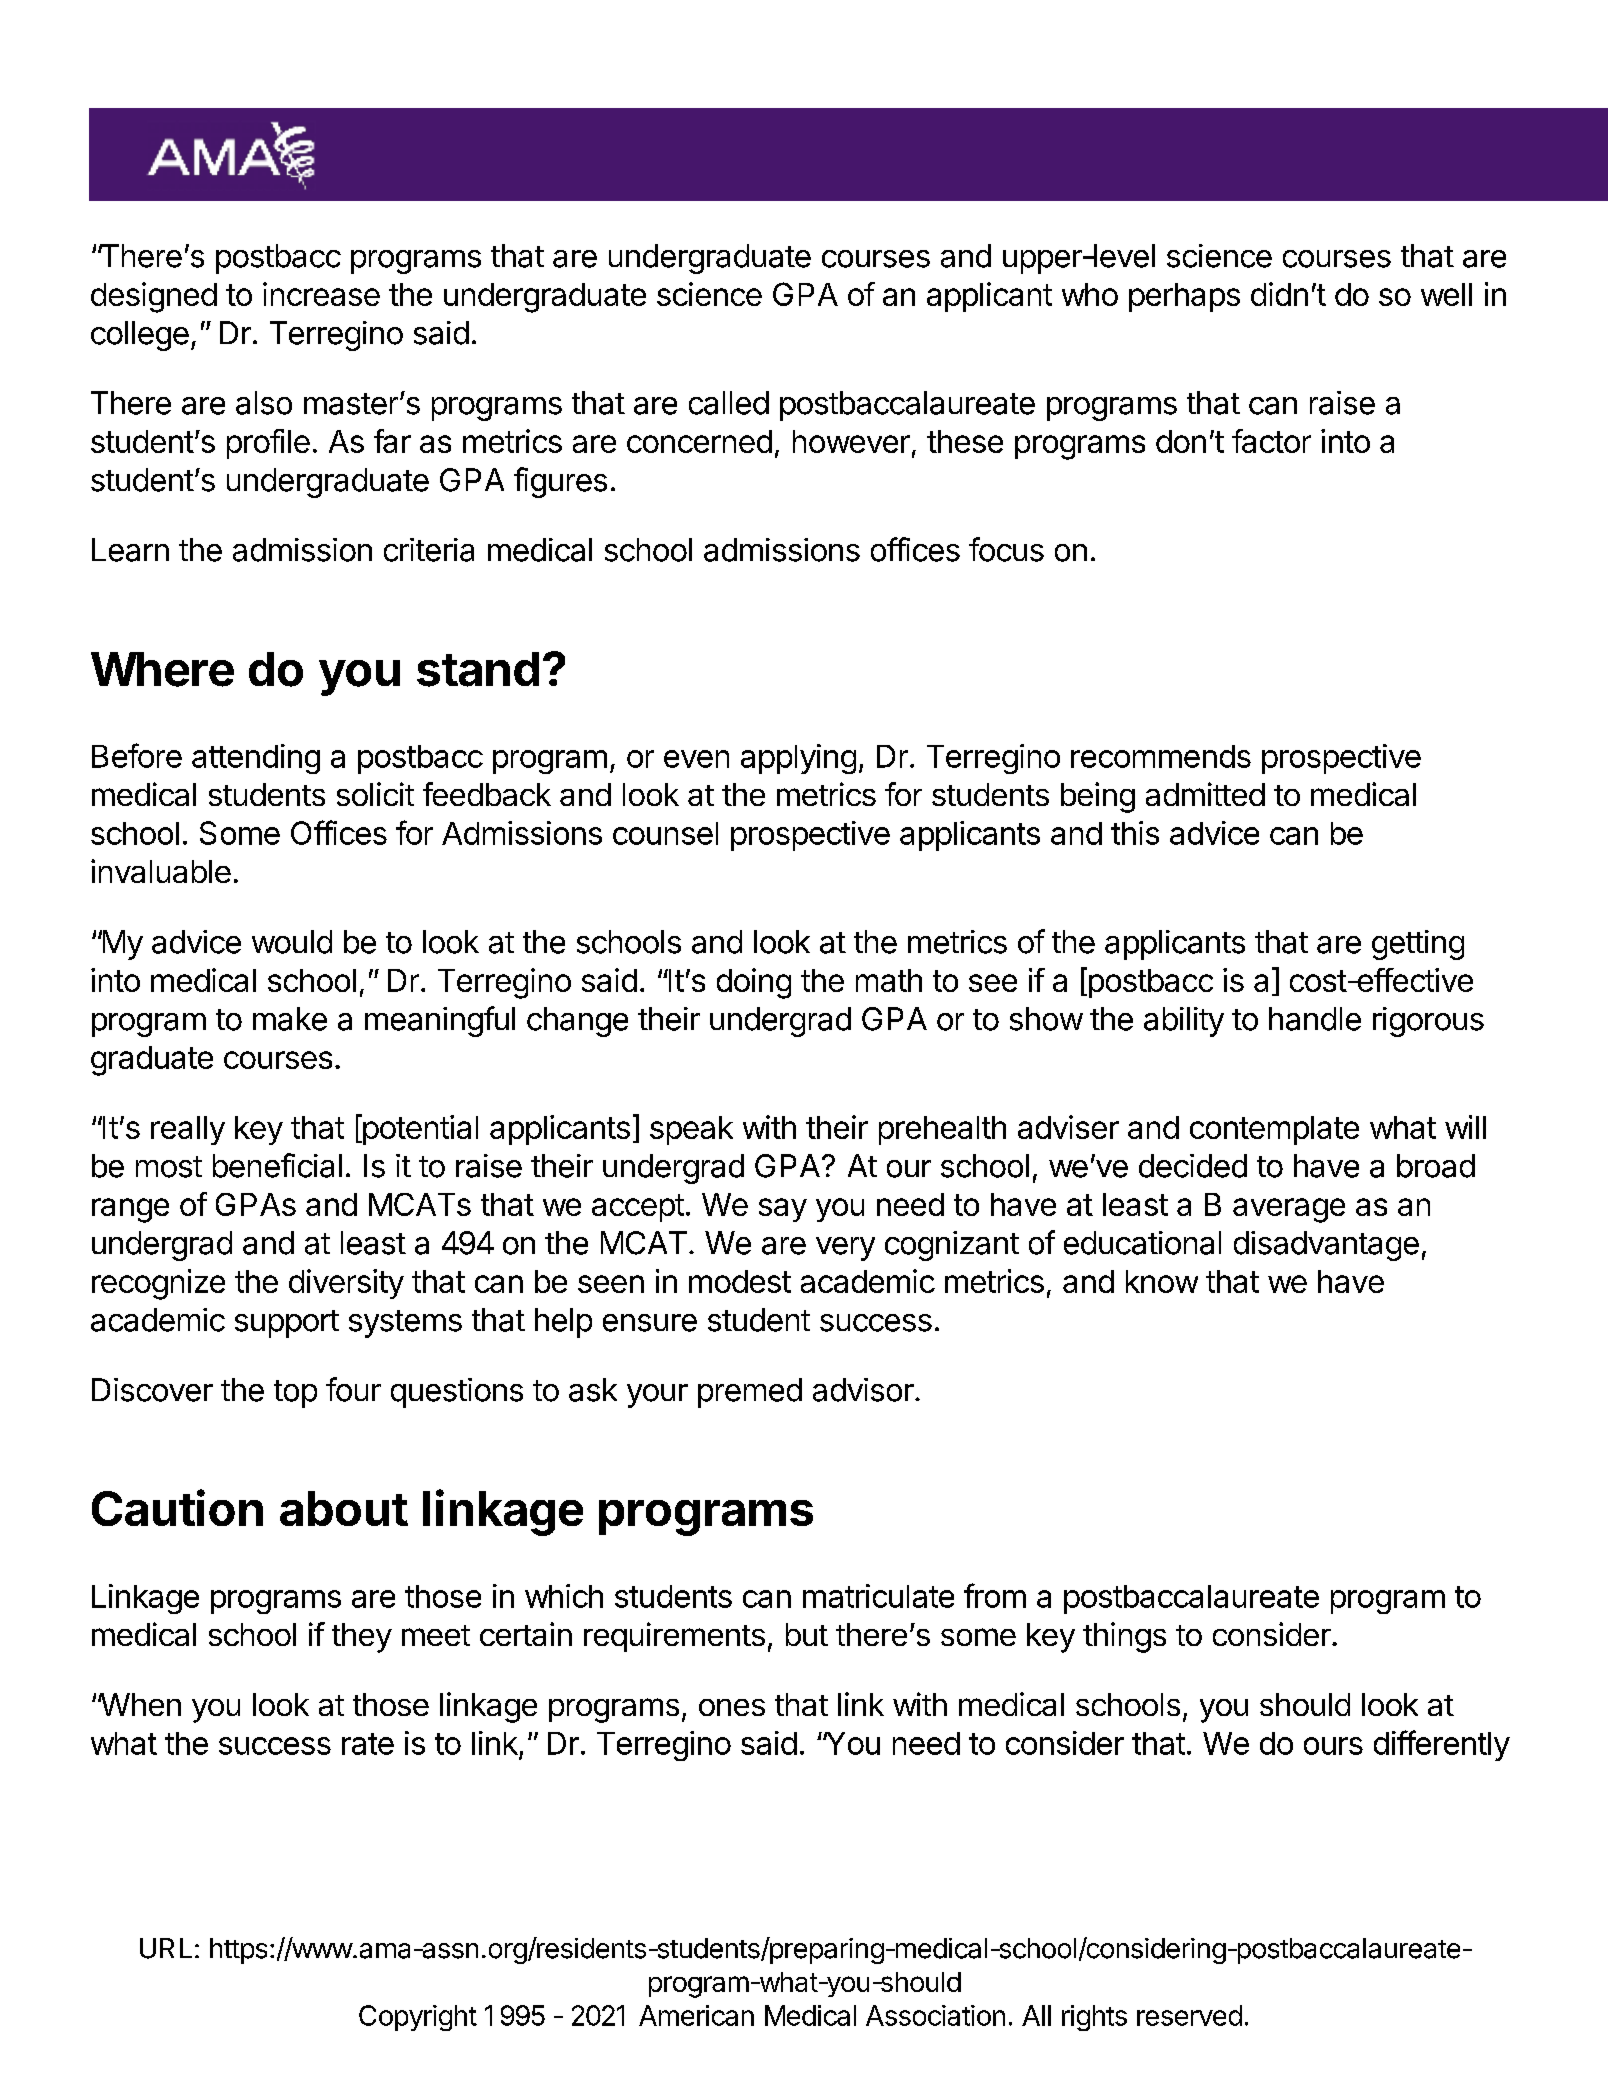  I want to click on perhaps, so click(1184, 297).
